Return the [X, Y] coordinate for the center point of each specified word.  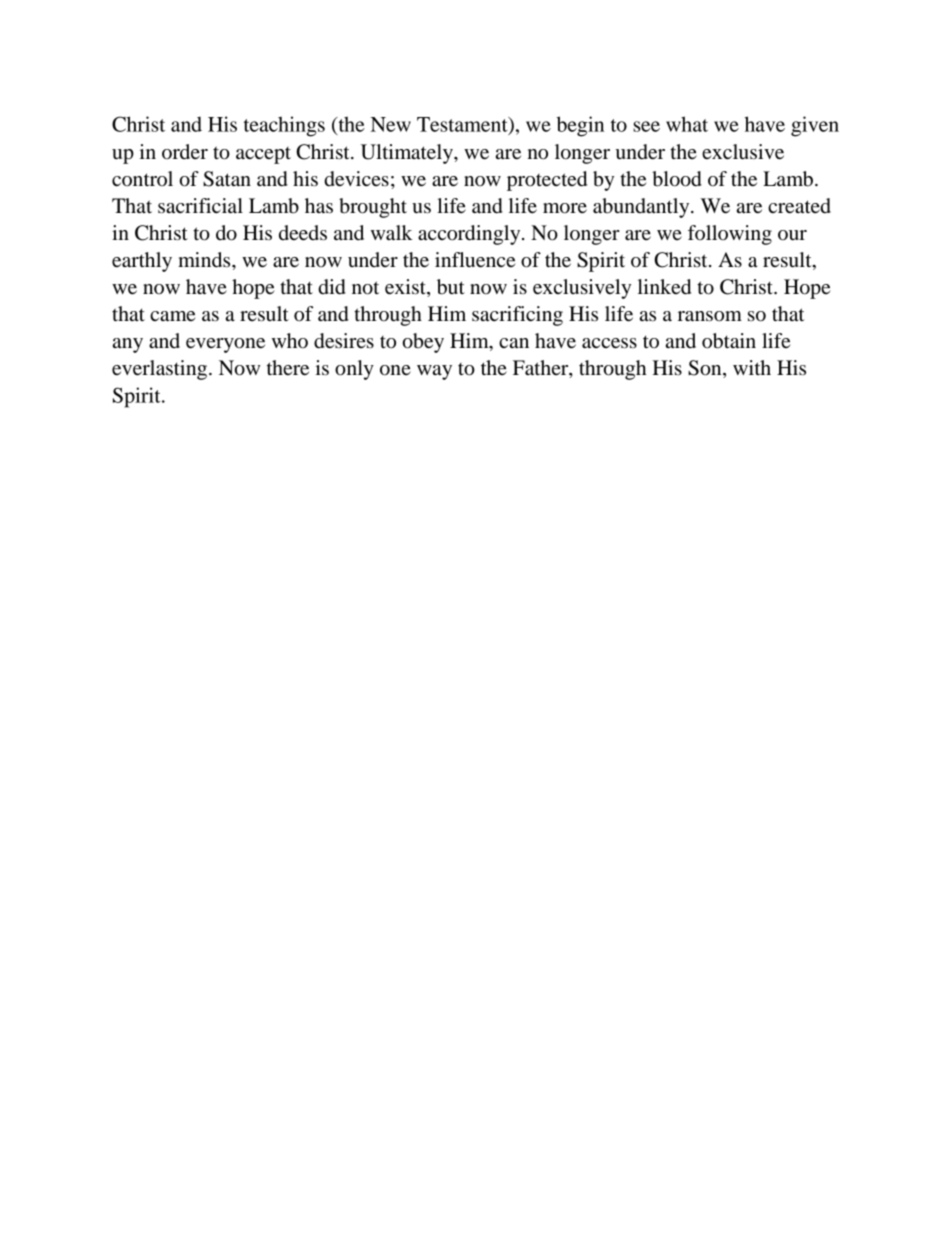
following [730, 235]
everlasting [159, 370]
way [434, 372]
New [391, 124]
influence [475, 260]
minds [205, 260]
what [687, 124]
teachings [284, 126]
